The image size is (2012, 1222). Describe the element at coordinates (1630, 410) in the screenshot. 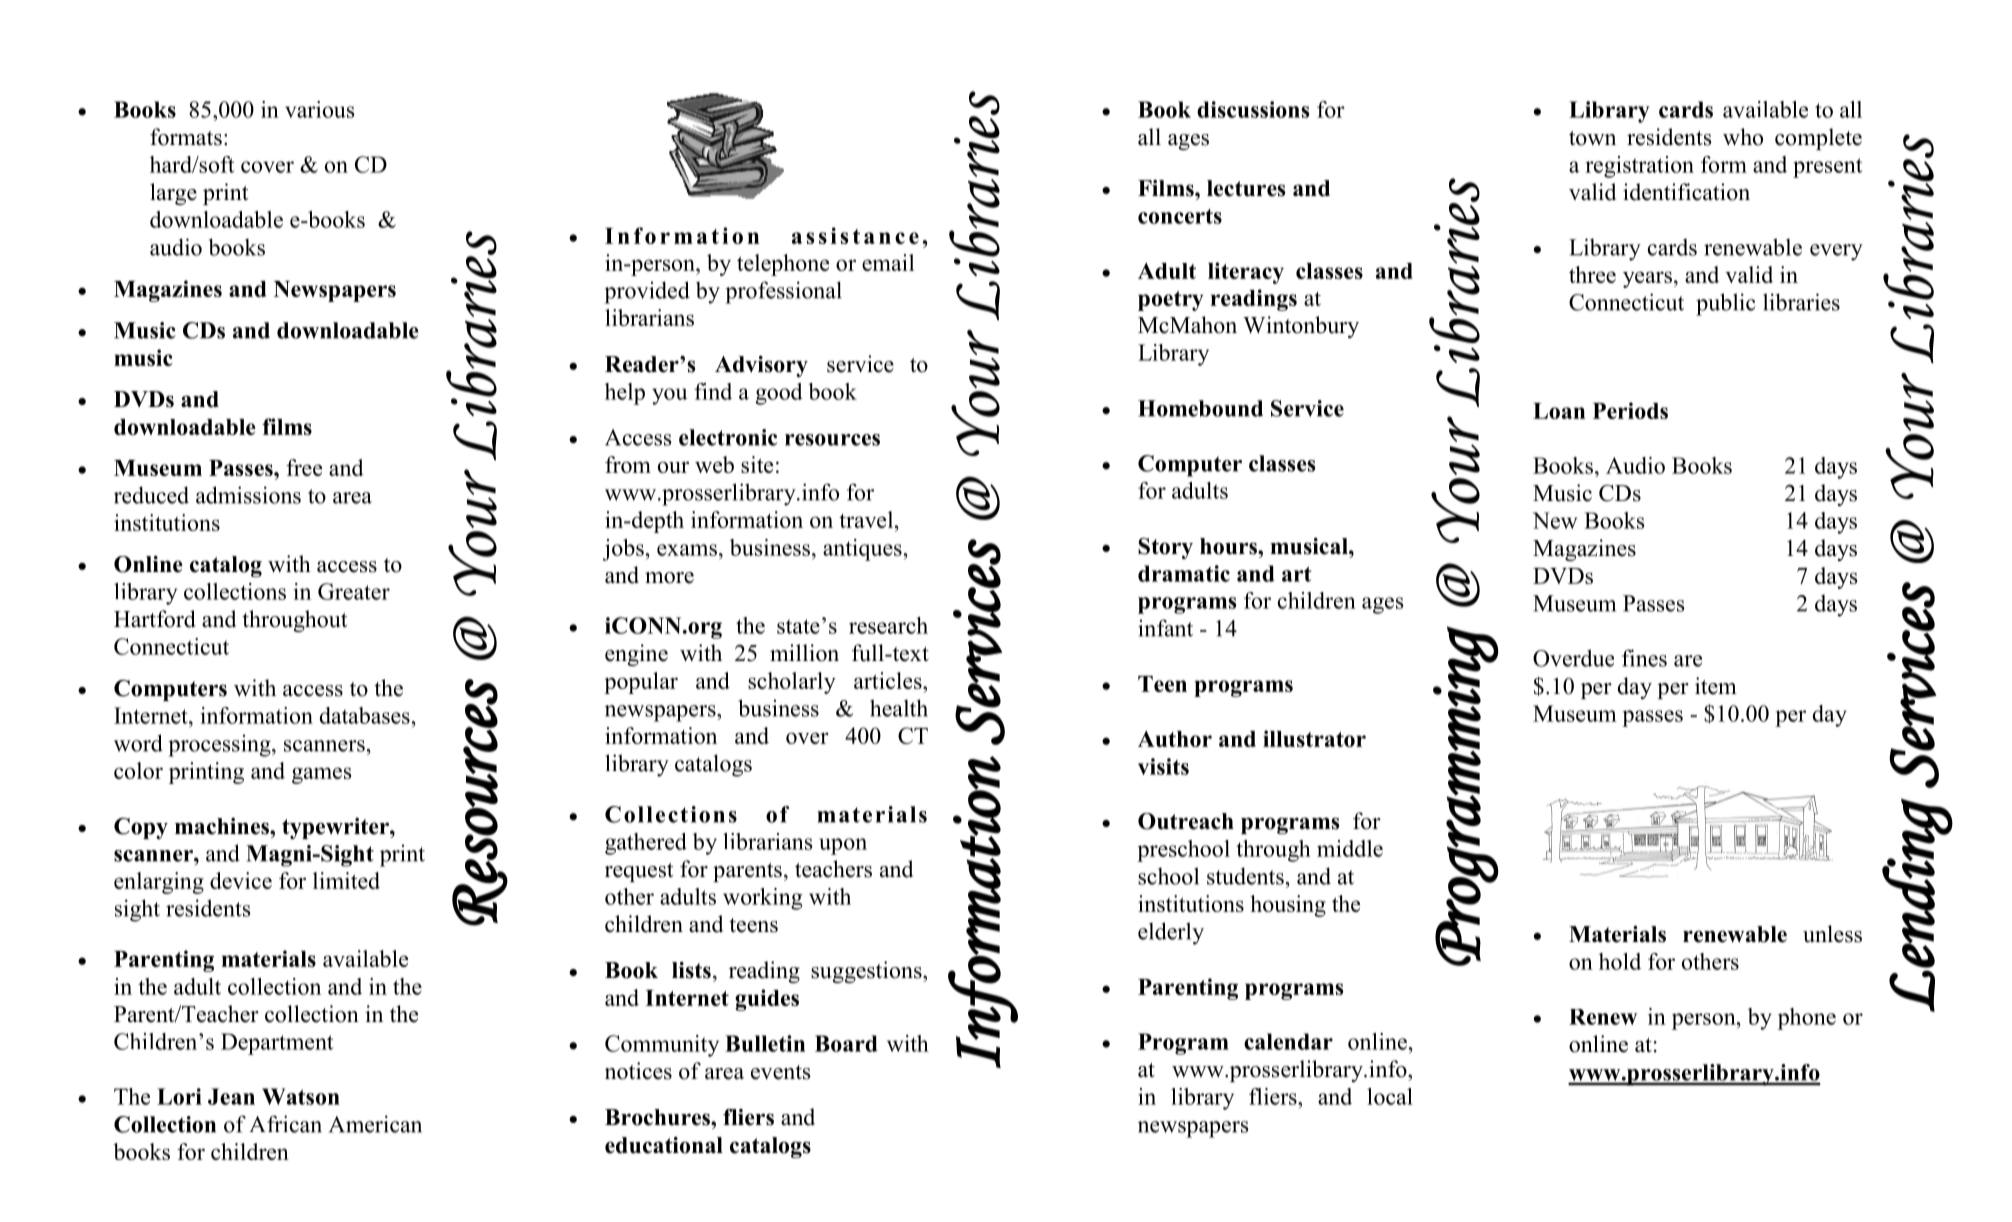

I see `Periods` at that location.
